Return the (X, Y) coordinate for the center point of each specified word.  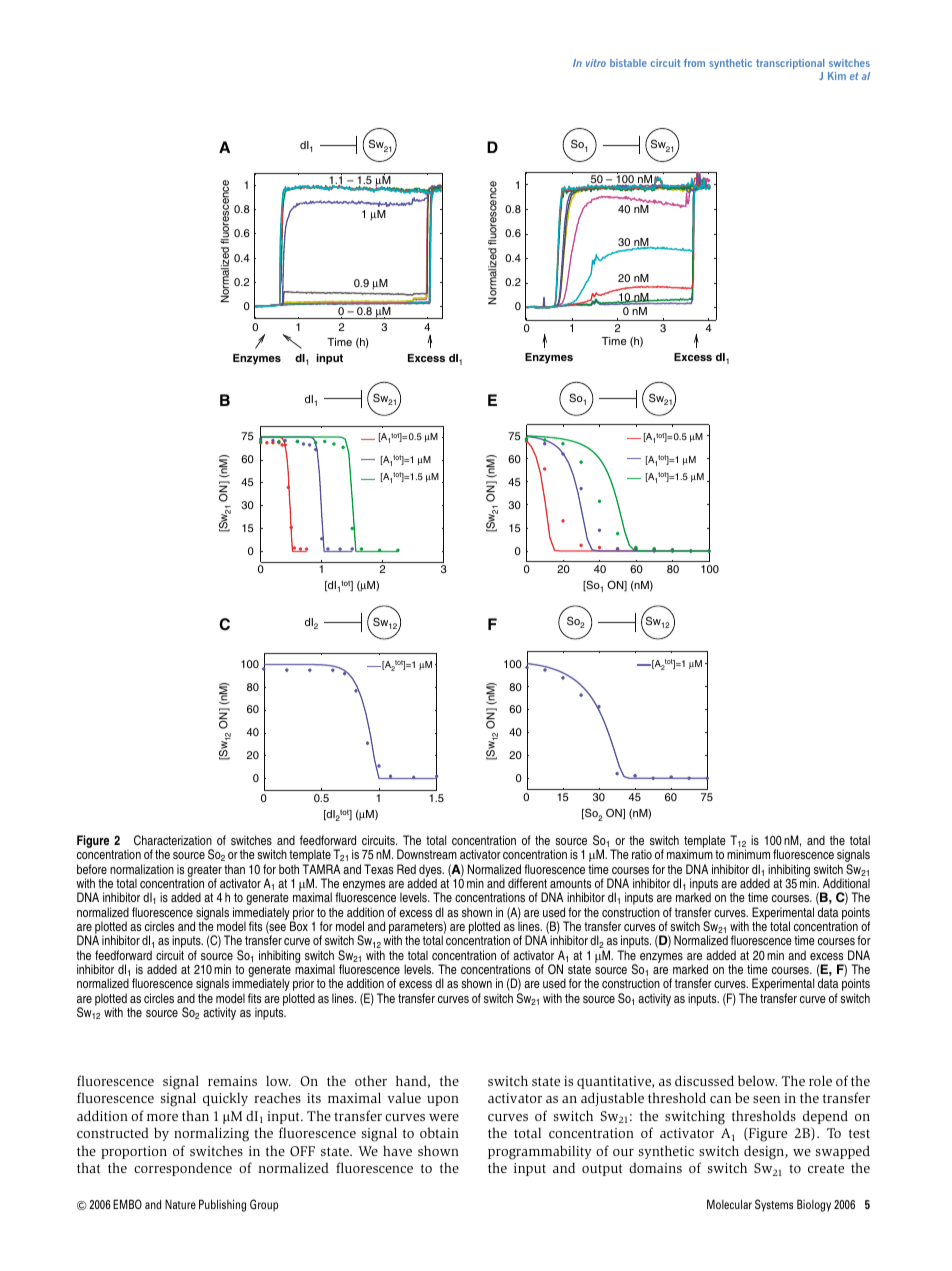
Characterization (173, 840)
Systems (774, 1205)
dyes (431, 871)
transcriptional (790, 64)
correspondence (183, 1169)
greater (204, 872)
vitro (596, 63)
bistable (628, 63)
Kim (837, 76)
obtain (439, 1133)
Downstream (427, 854)
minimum (748, 854)
